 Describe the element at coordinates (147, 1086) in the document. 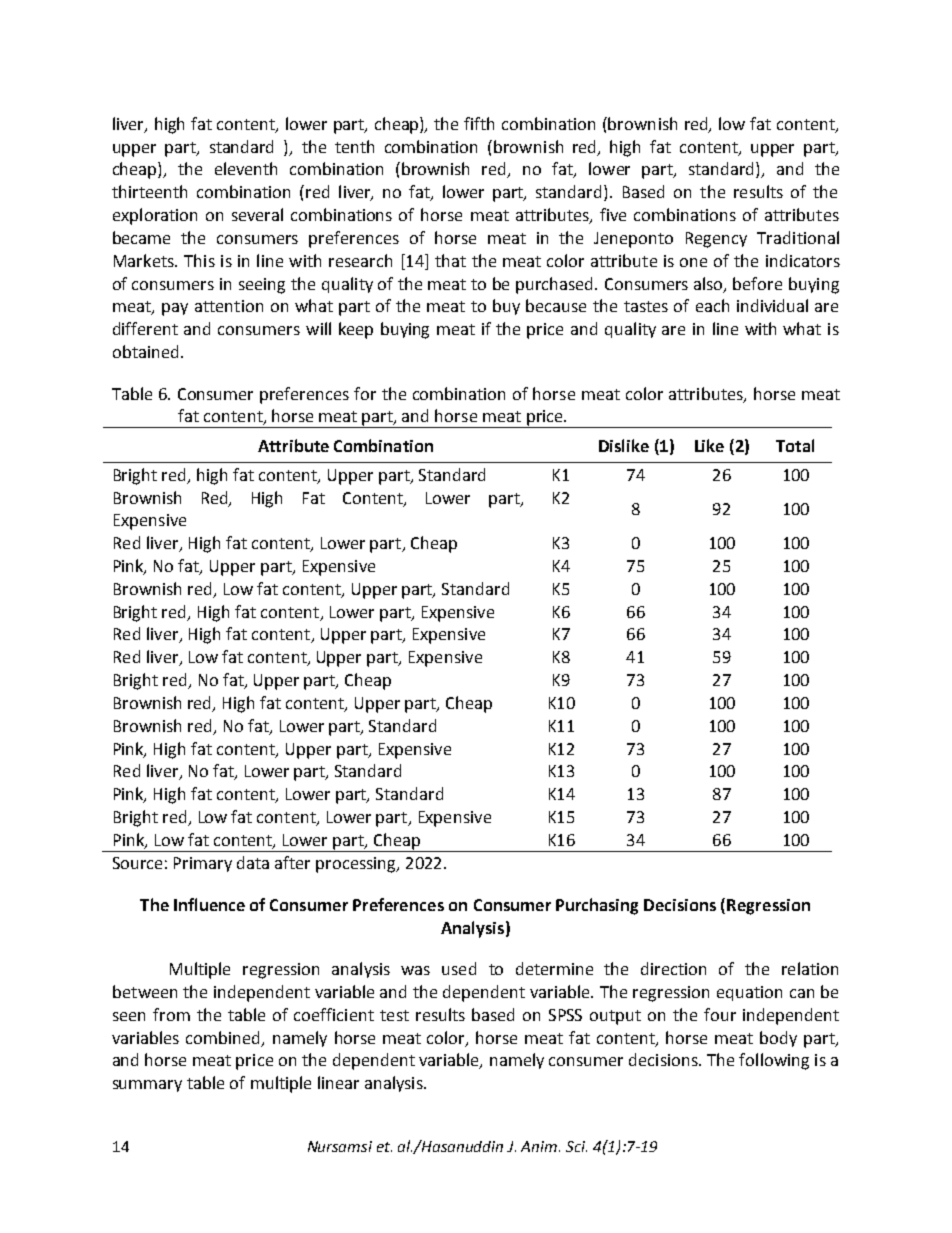

I see `summary` at that location.
